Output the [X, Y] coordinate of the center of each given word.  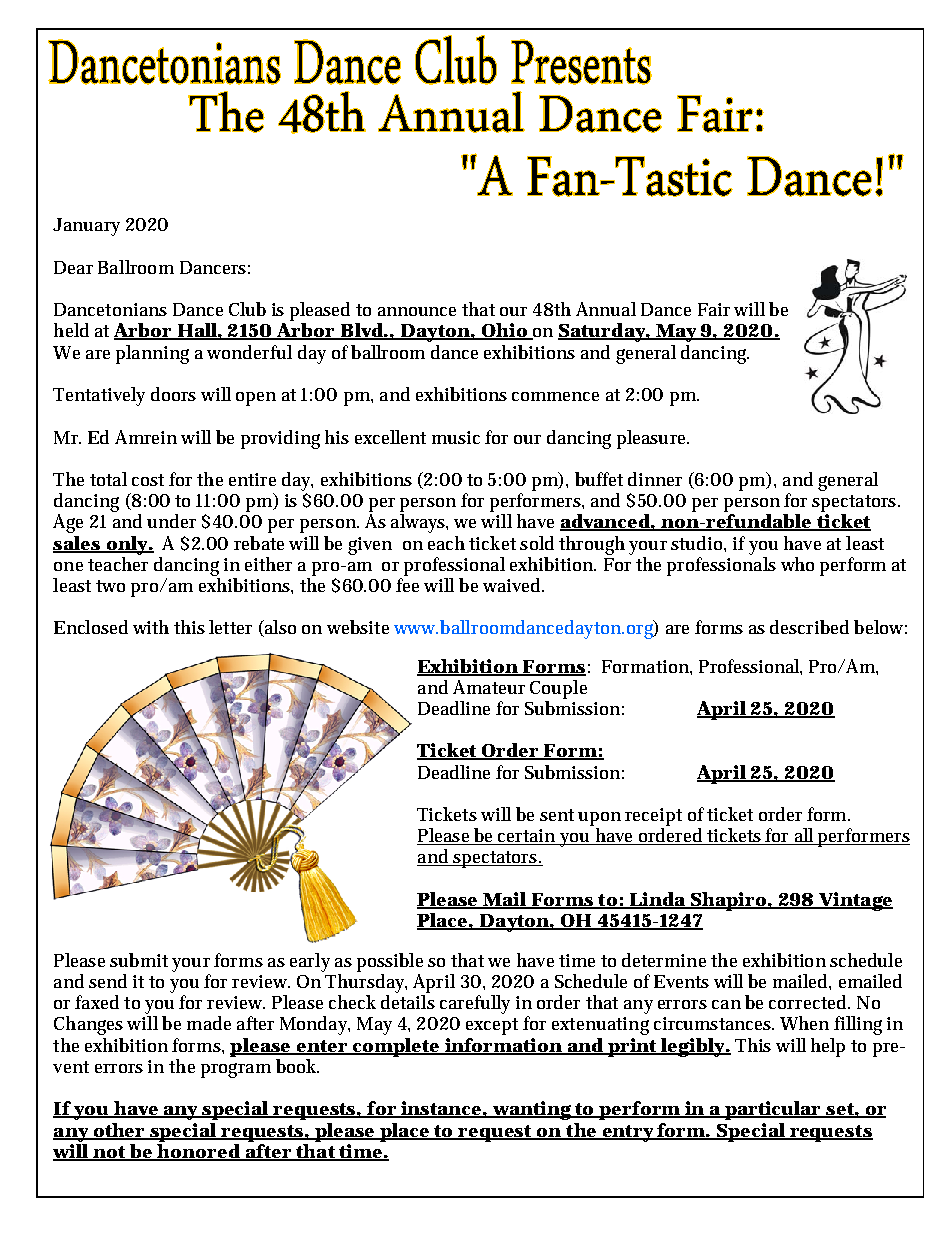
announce [417, 311]
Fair [714, 309]
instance [441, 1109]
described [809, 627]
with [151, 627]
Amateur [489, 687]
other [118, 1131]
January [86, 227]
